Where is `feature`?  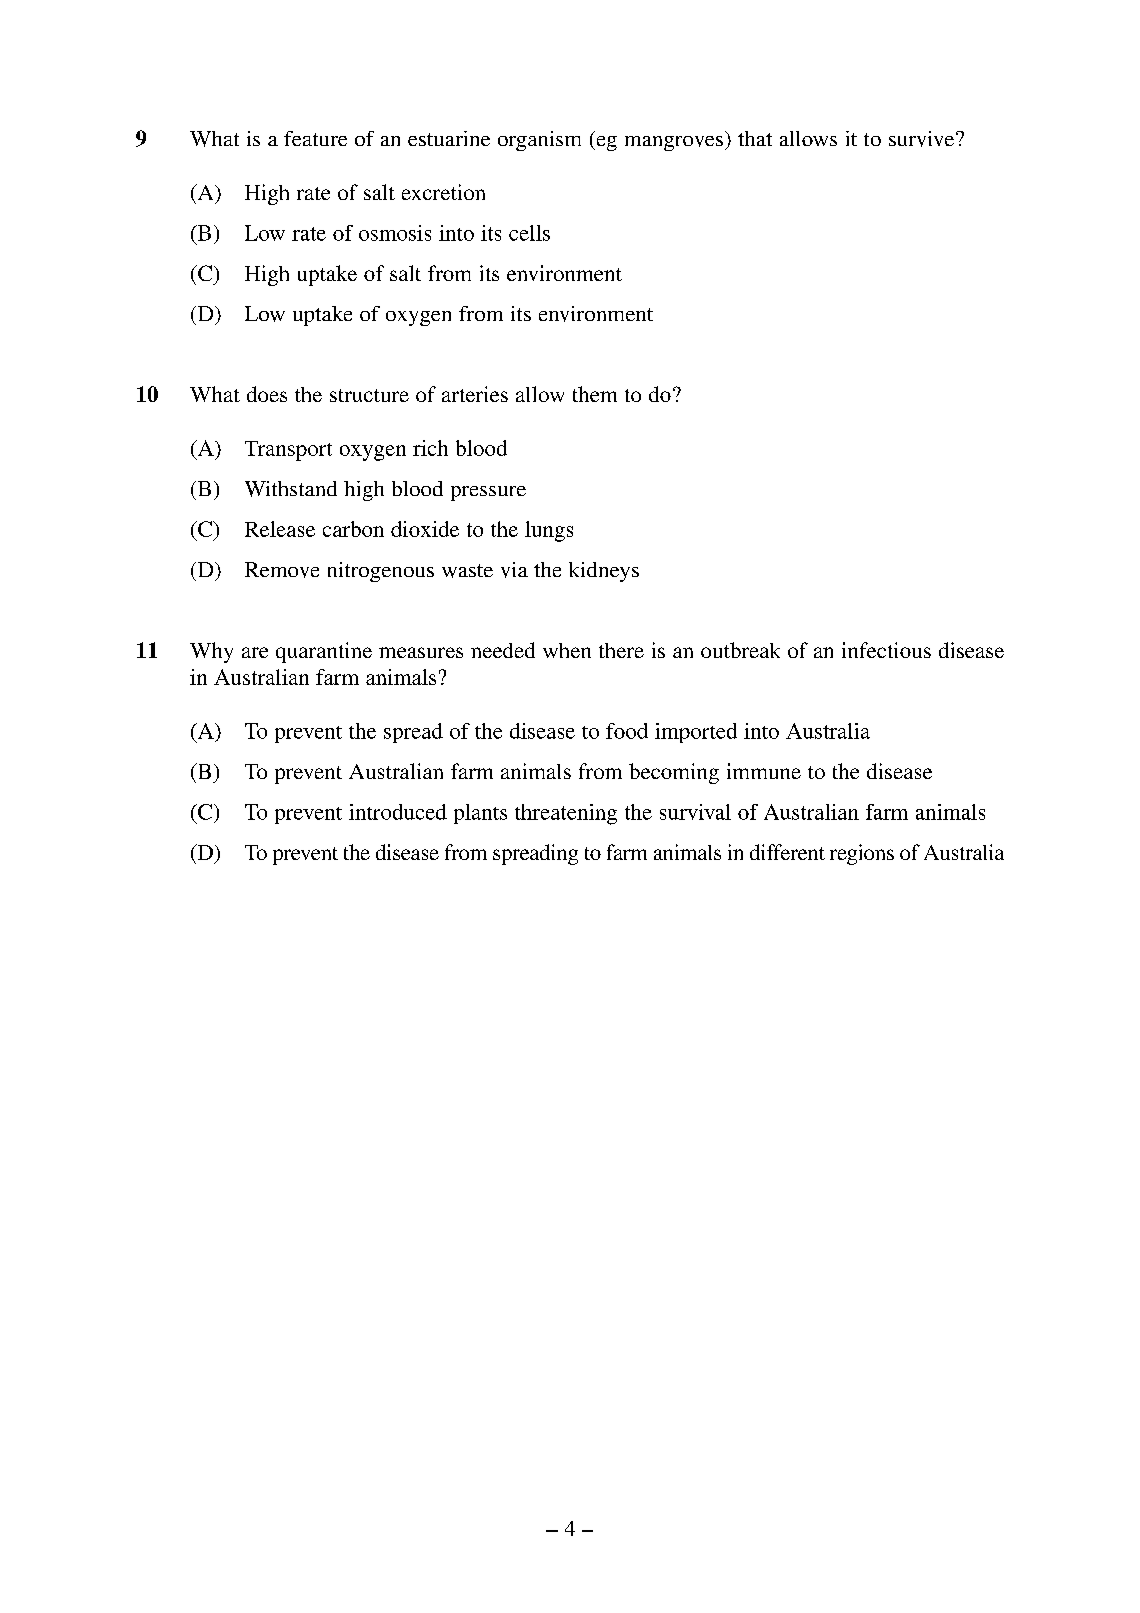 feature is located at coordinates (315, 138).
